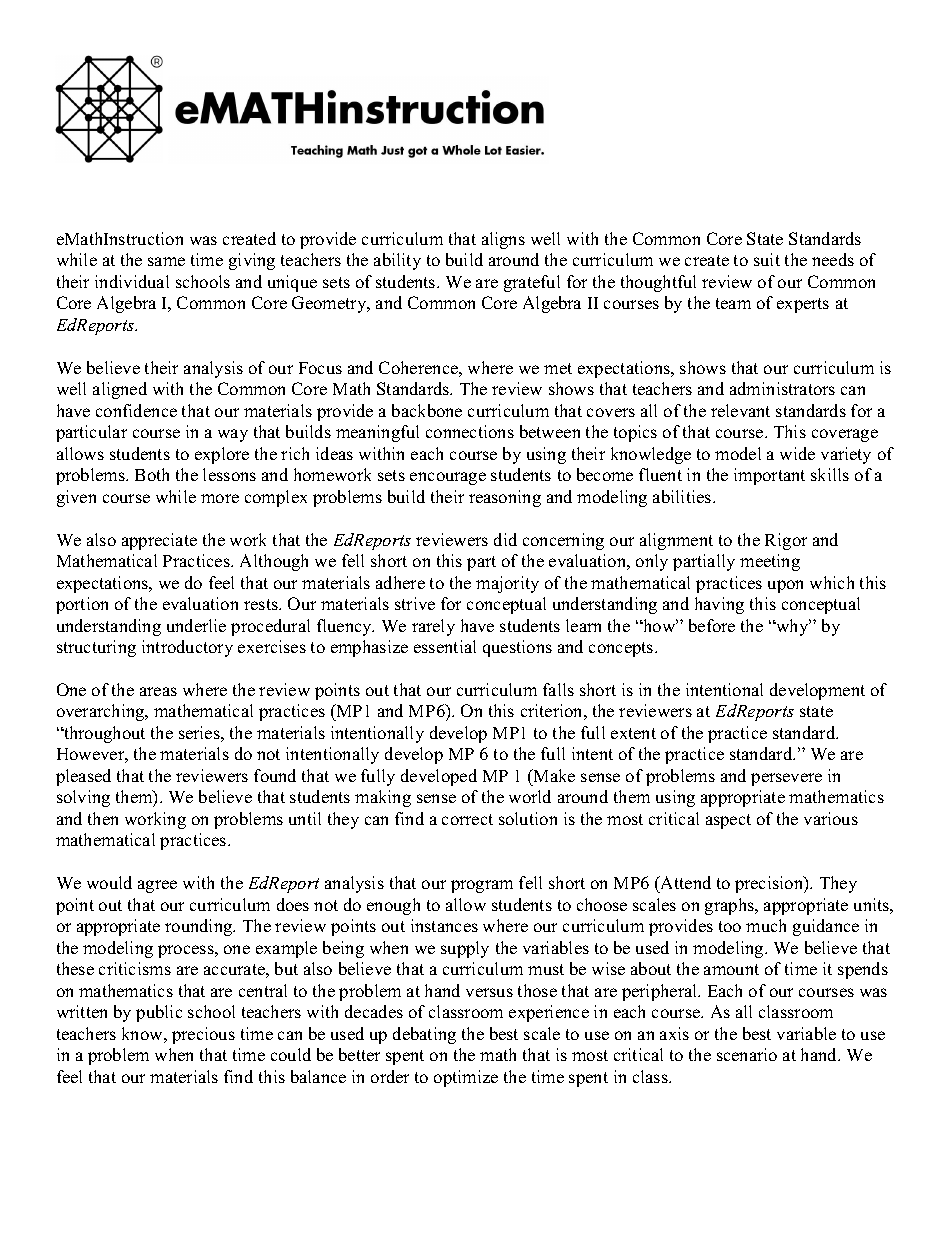  I want to click on throughout, so click(103, 734).
